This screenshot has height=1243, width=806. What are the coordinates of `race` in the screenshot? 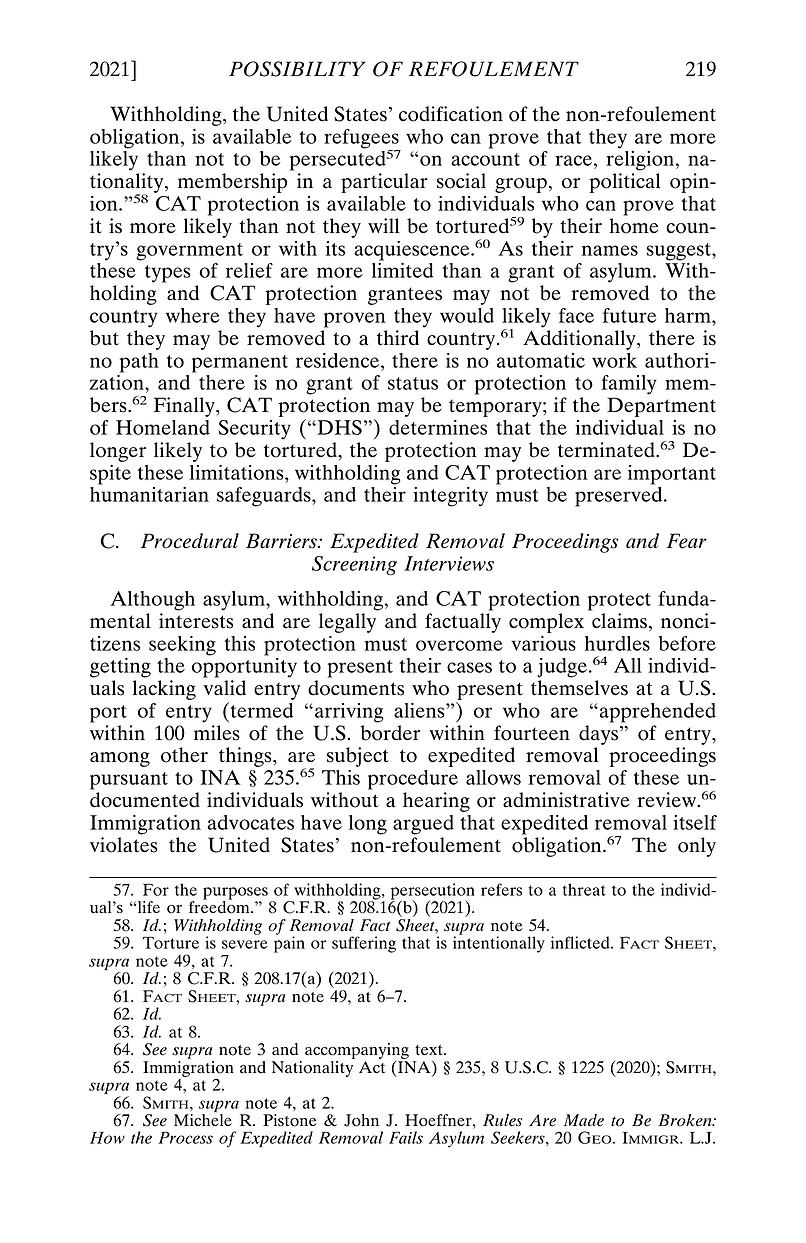 It's located at (573, 160).
